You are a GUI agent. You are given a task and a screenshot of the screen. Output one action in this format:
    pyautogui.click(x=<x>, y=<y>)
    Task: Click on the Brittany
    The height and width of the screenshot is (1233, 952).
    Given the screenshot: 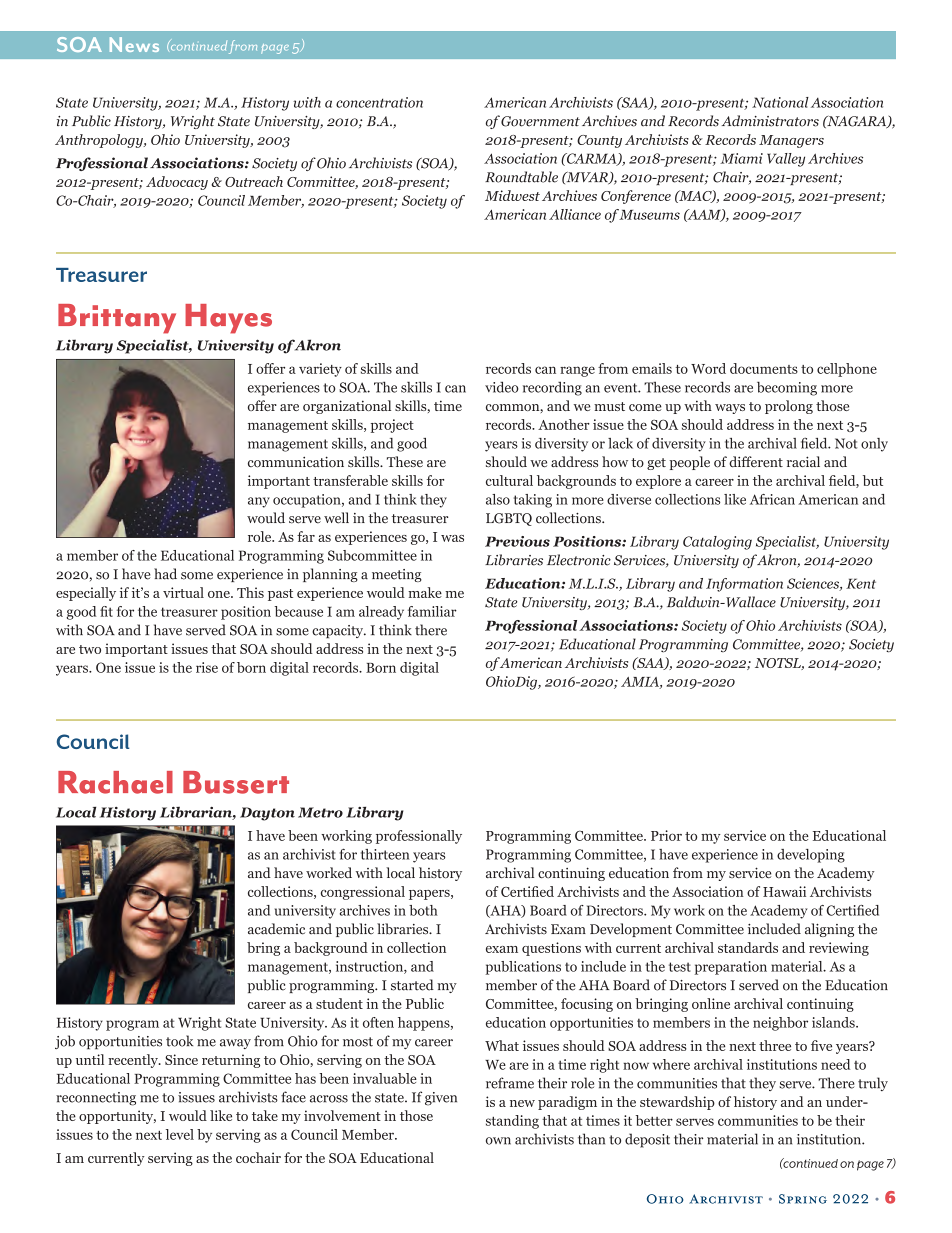 What is the action you would take?
    pyautogui.click(x=117, y=319)
